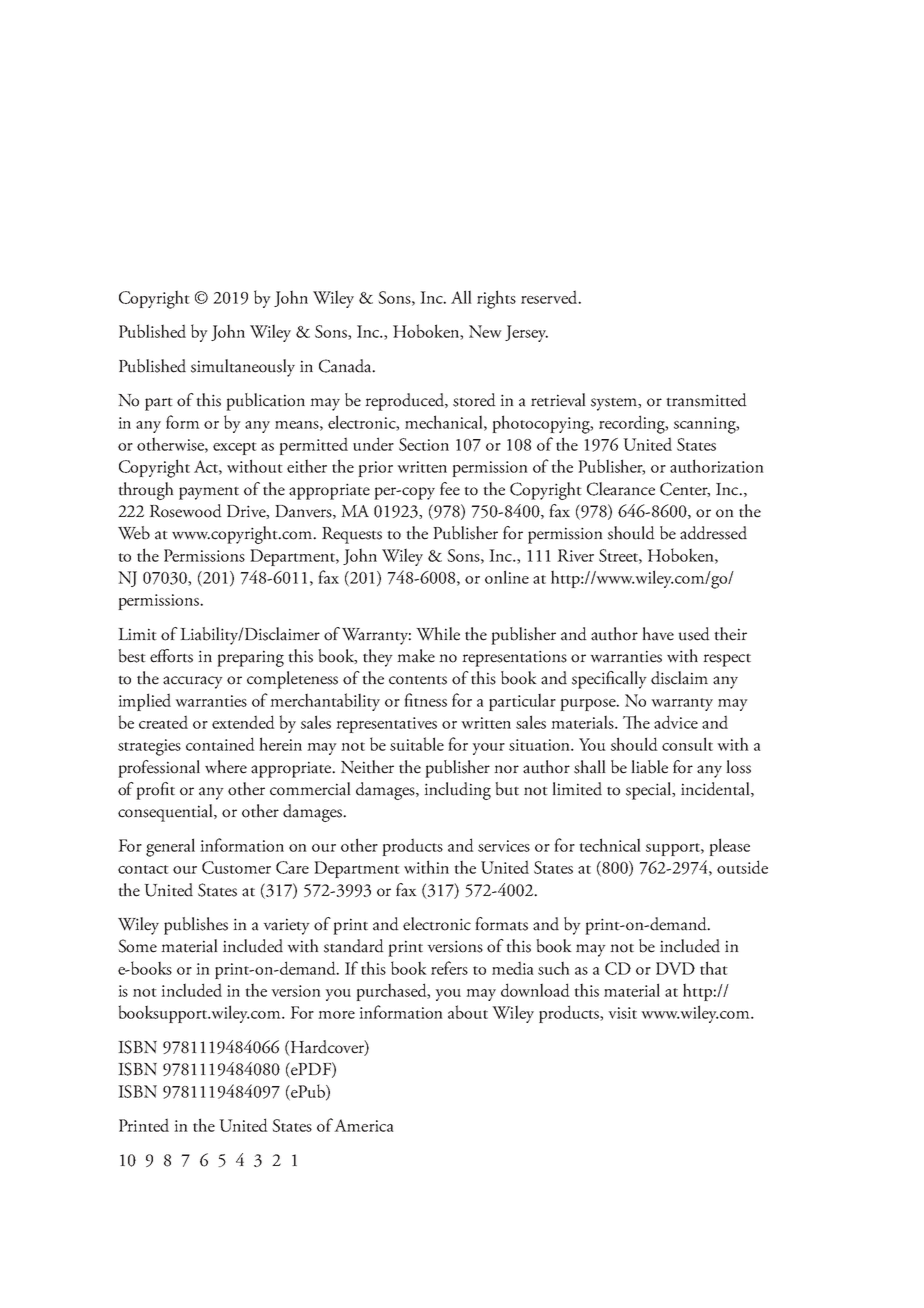 Image resolution: width=924 pixels, height=1308 pixels. What do you see at coordinates (658, 634) in the document?
I see `have` at bounding box center [658, 634].
